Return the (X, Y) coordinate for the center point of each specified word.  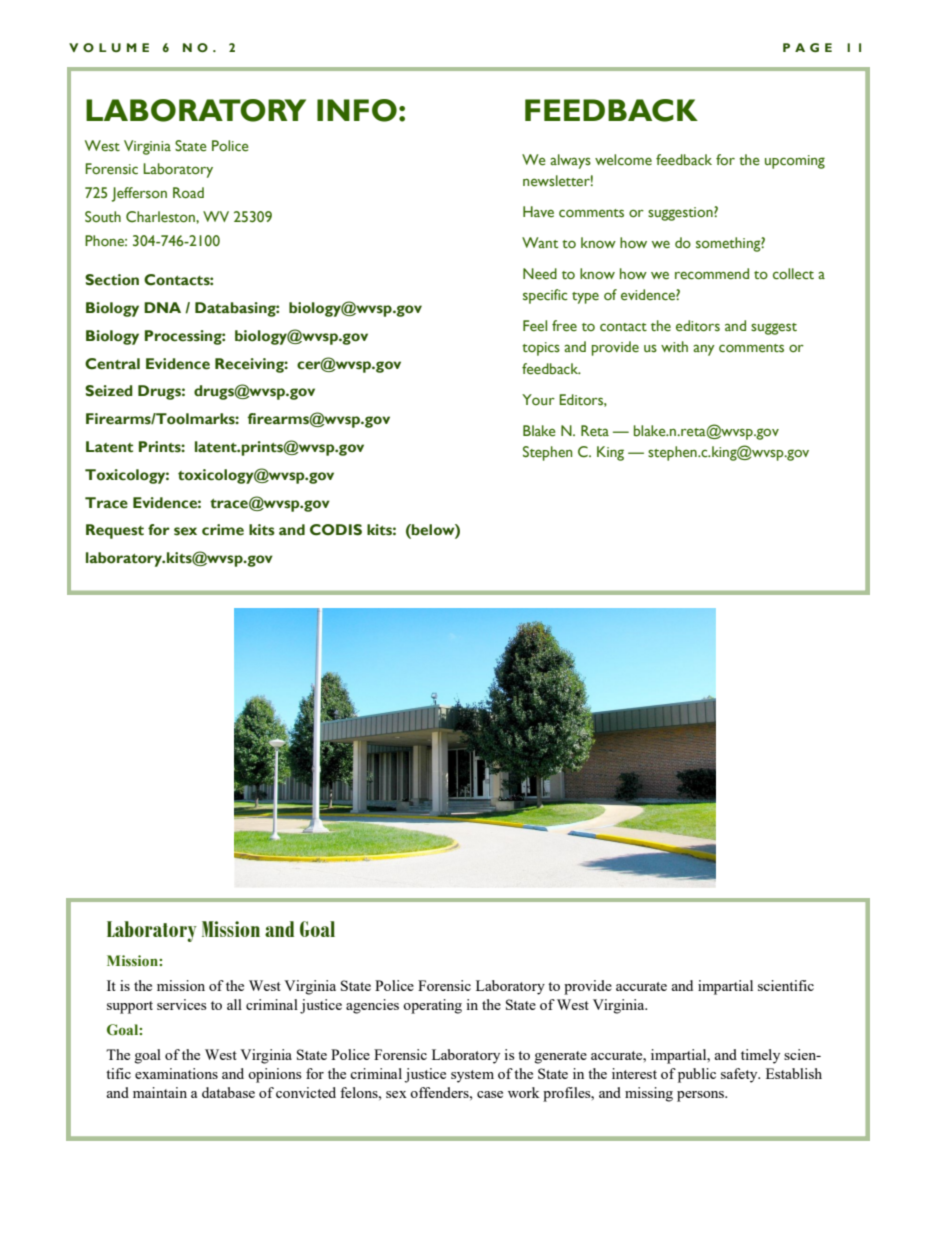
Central (112, 364)
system (472, 1076)
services (181, 1004)
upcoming (795, 162)
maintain (160, 1092)
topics (541, 349)
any (704, 350)
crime (223, 530)
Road (188, 193)
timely (760, 1056)
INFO (357, 110)
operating (432, 1006)
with (674, 346)
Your (538, 399)
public (697, 1075)
